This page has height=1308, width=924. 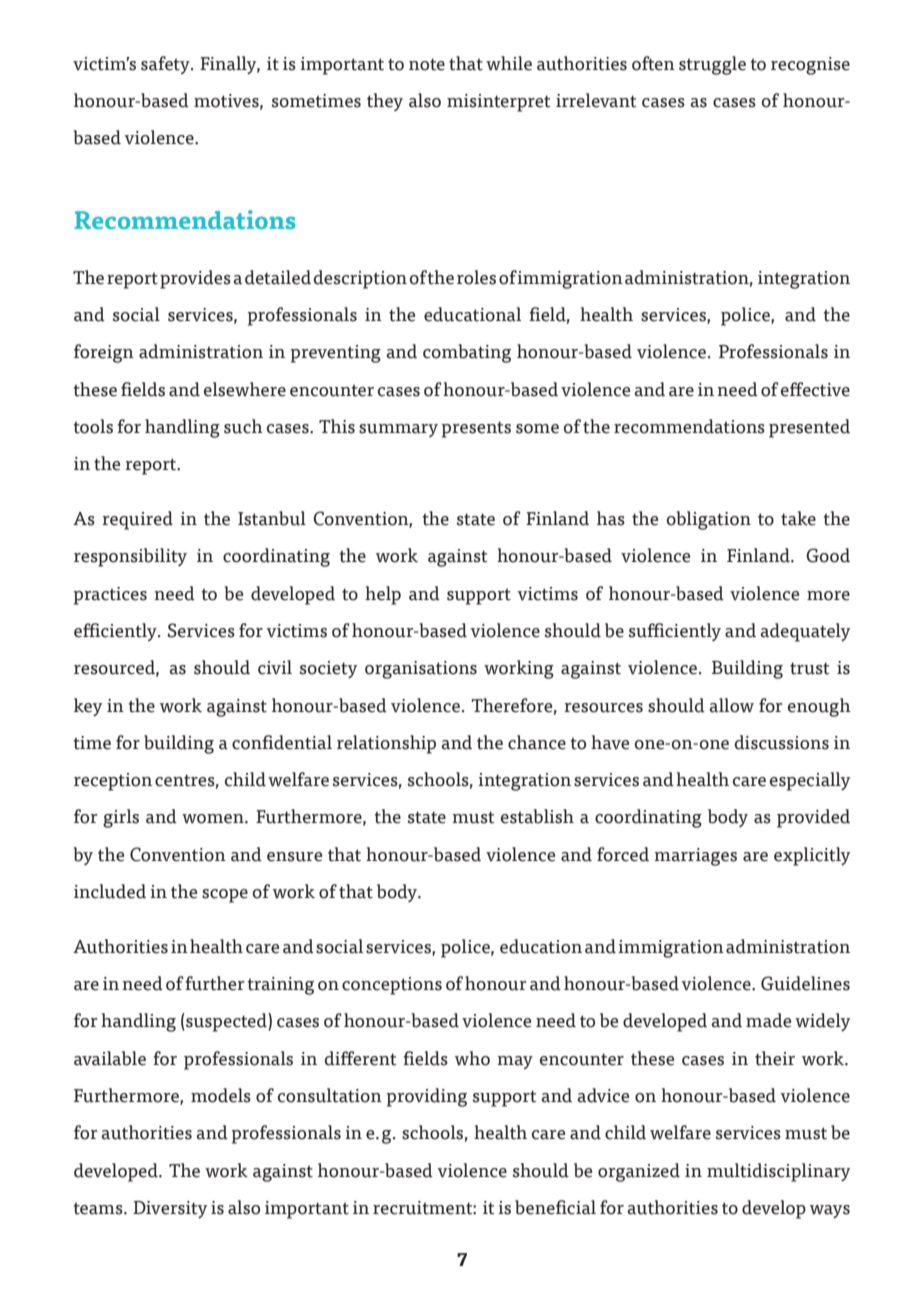 I want to click on beneficial, so click(x=555, y=1207).
